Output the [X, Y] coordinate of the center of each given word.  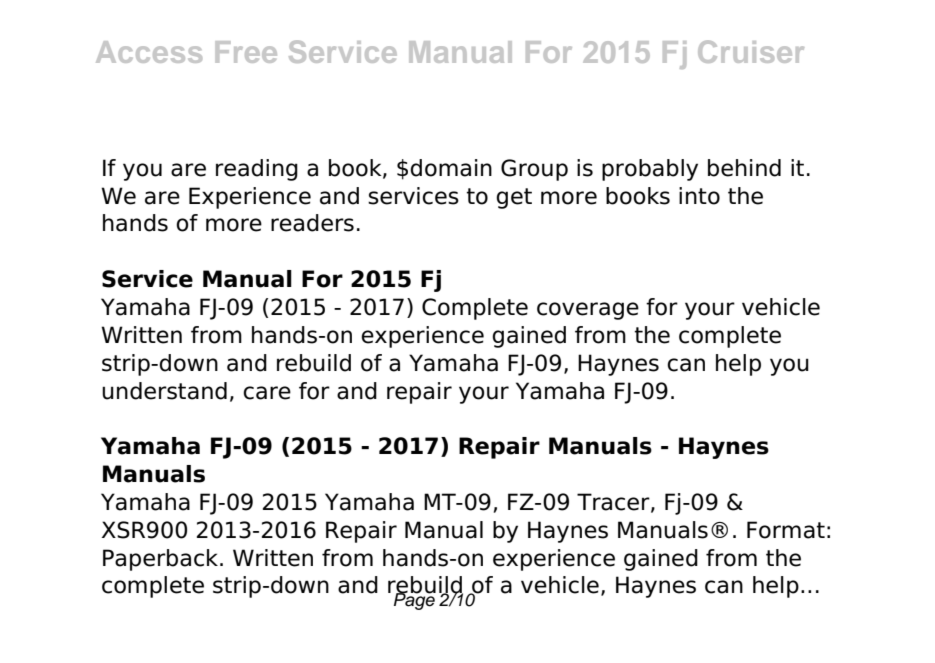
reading [257, 170]
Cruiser [751, 51]
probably [650, 170]
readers [312, 223]
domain [451, 168]
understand [164, 391]
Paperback [162, 560]
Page [415, 600]
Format [786, 530]
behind [744, 168]
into [699, 196]
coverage [588, 311]
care [267, 393]
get [514, 198]
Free [246, 52]
